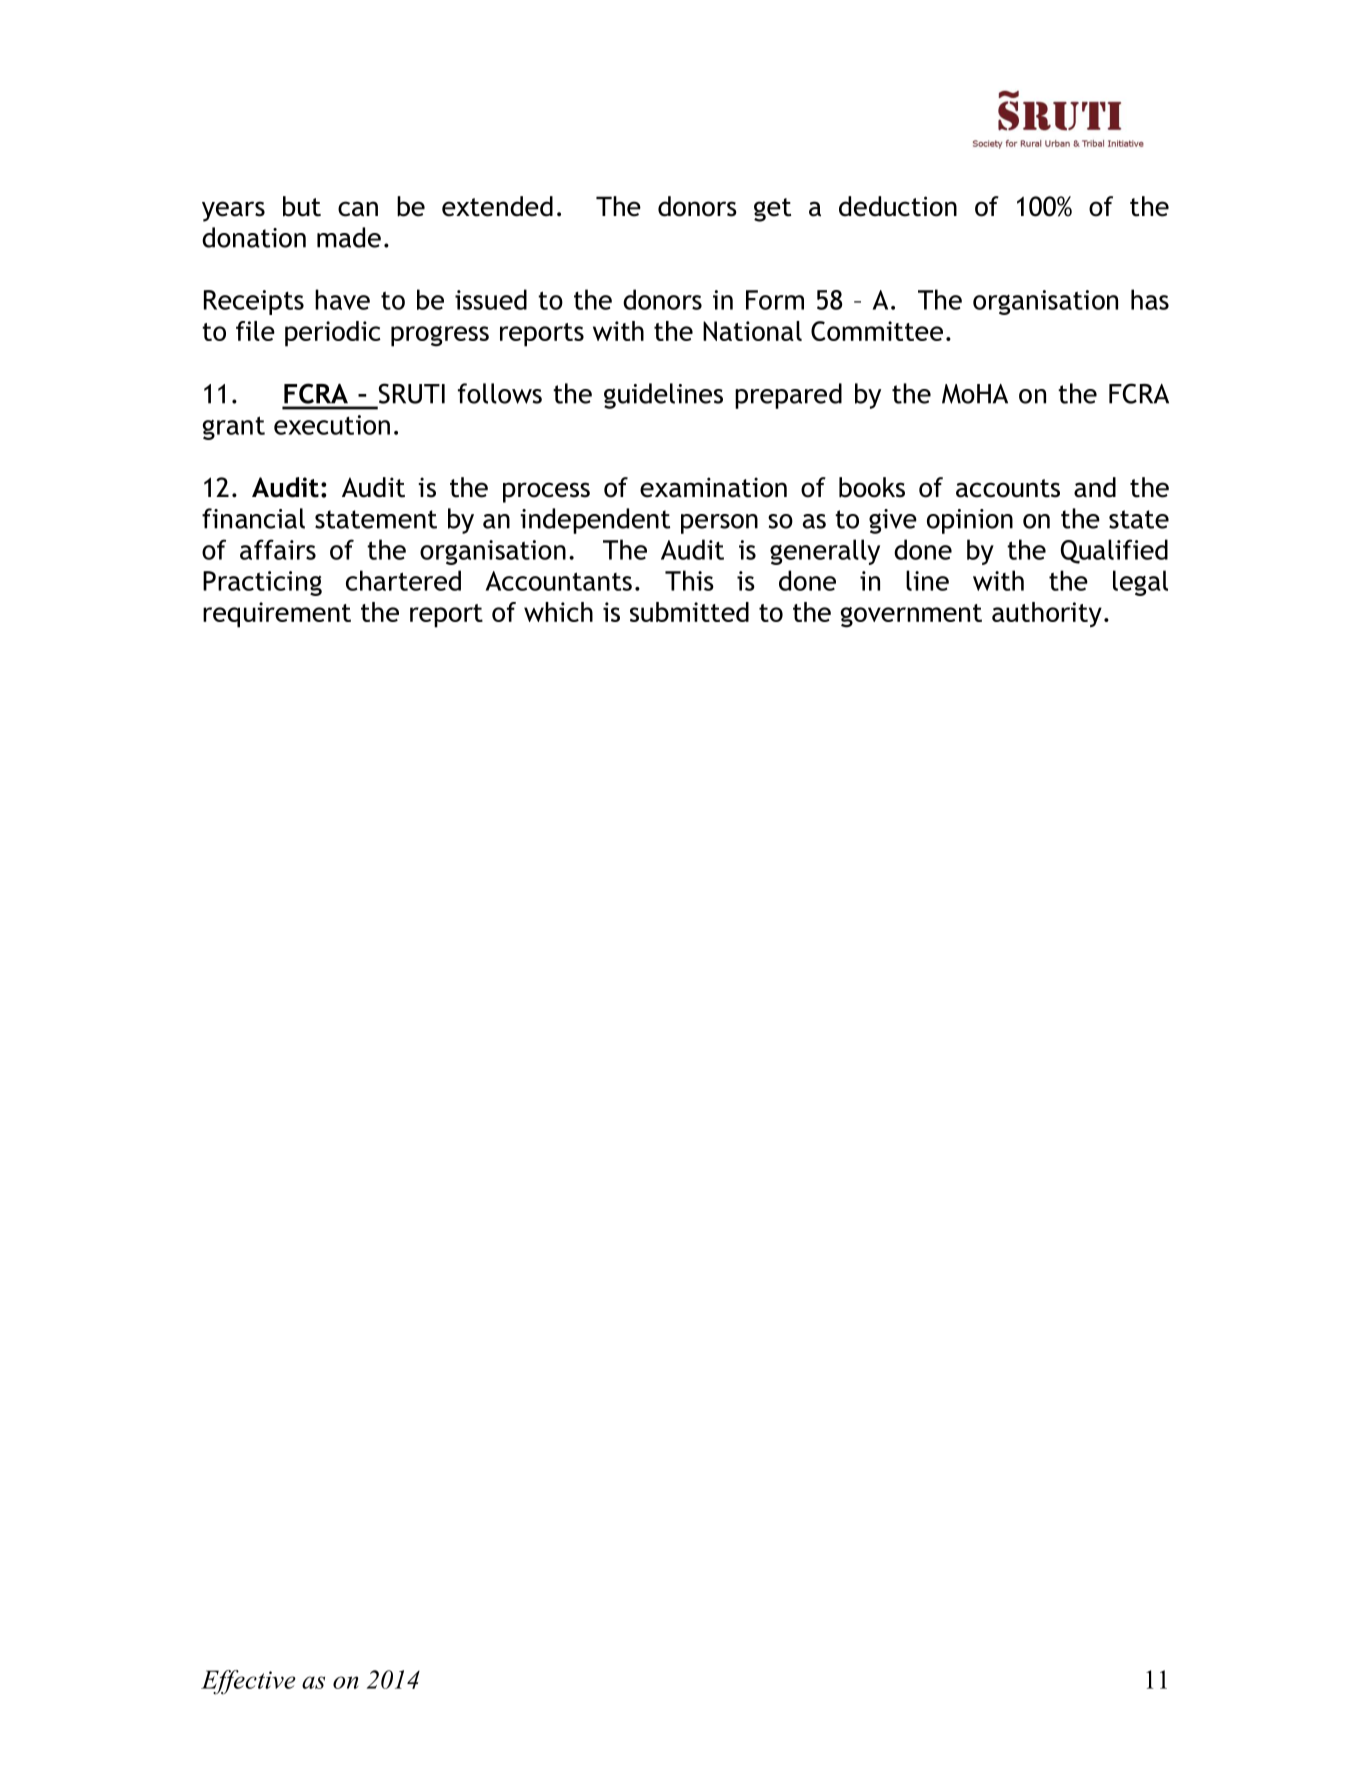 Image resolution: width=1372 pixels, height=1775 pixels. I want to click on submitted, so click(689, 612).
